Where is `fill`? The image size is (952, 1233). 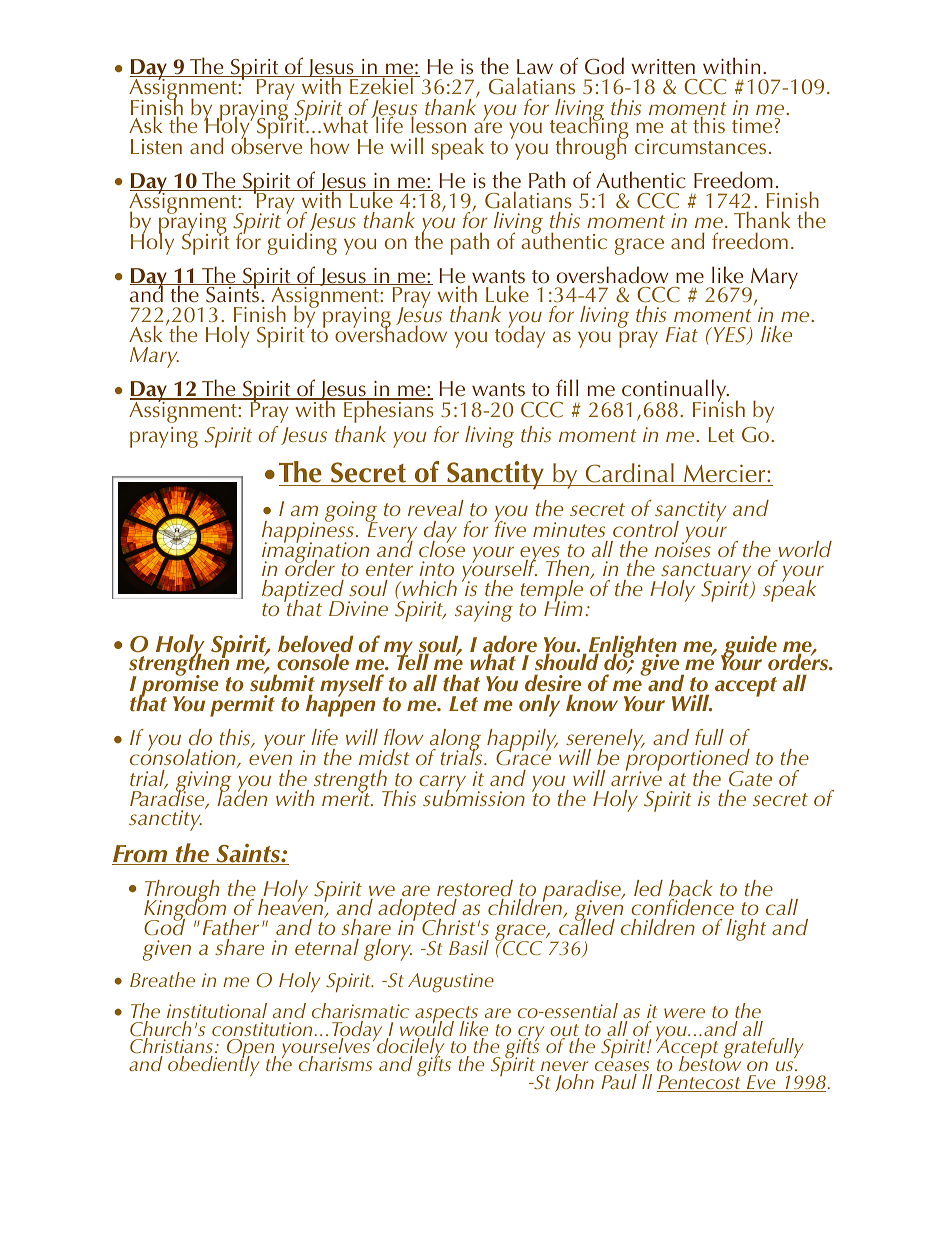 fill is located at coordinates (567, 387).
